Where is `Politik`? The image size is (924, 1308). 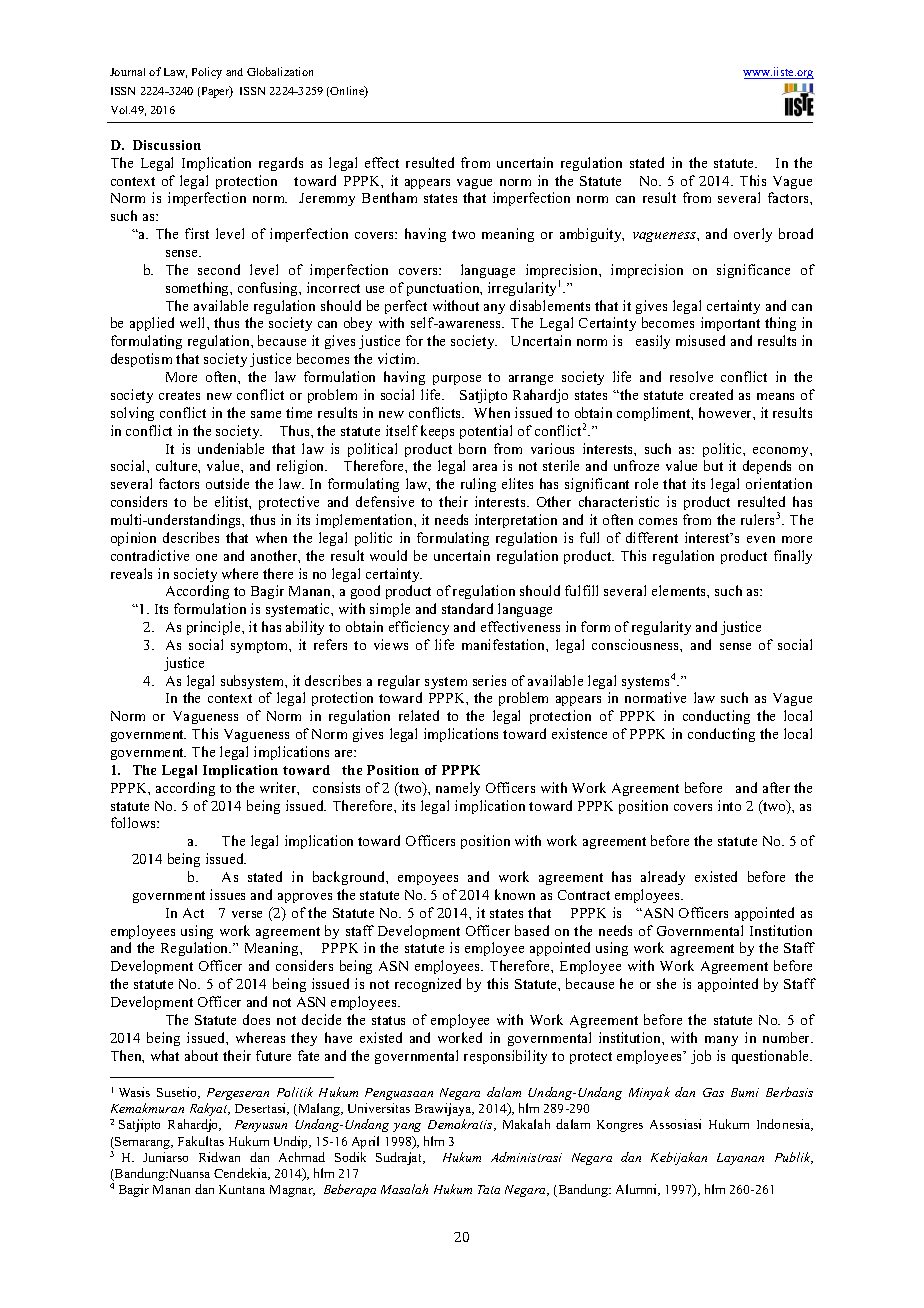 Politik is located at coordinates (295, 1092).
